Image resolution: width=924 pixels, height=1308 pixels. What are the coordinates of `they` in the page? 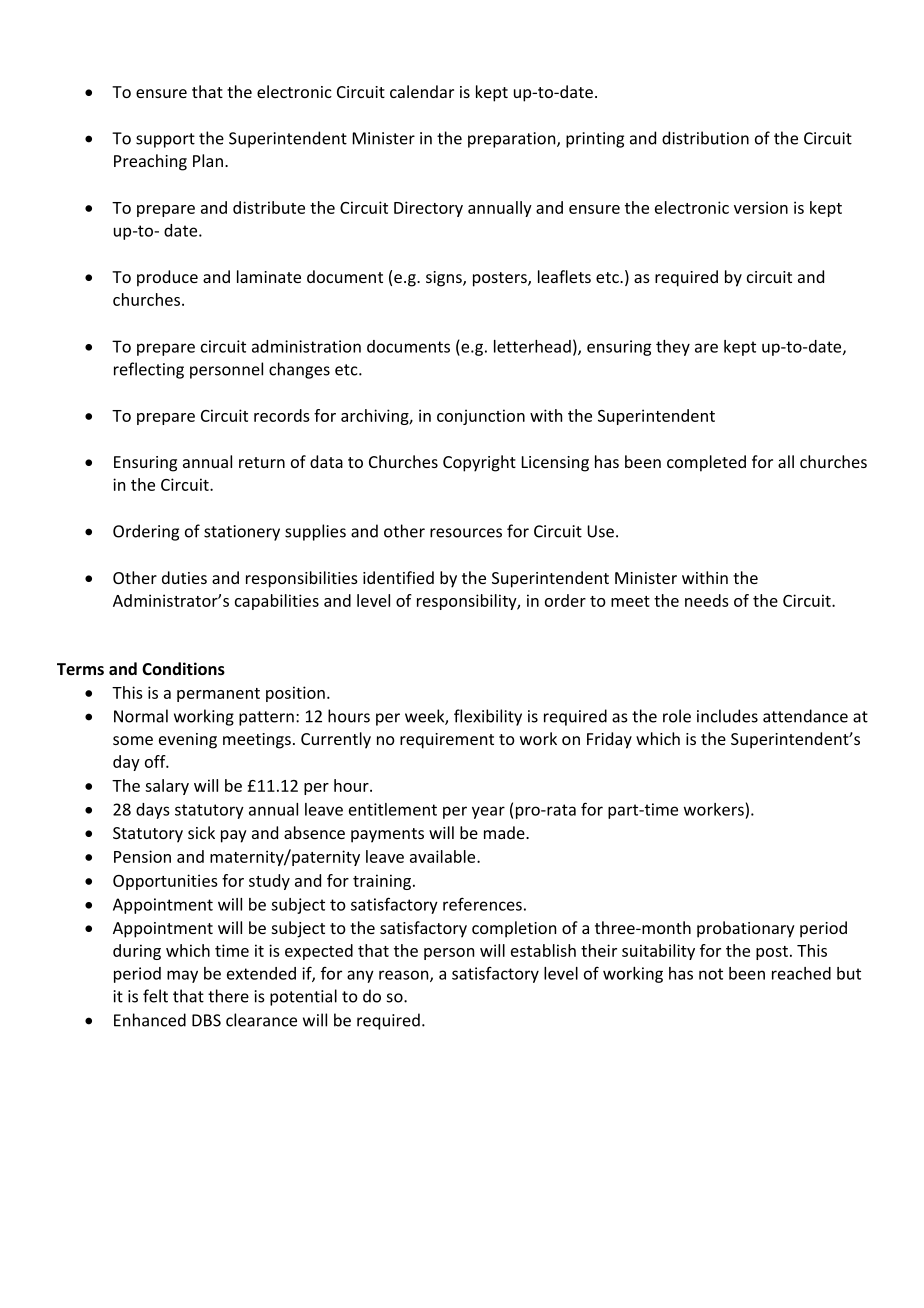 It's located at (673, 348).
